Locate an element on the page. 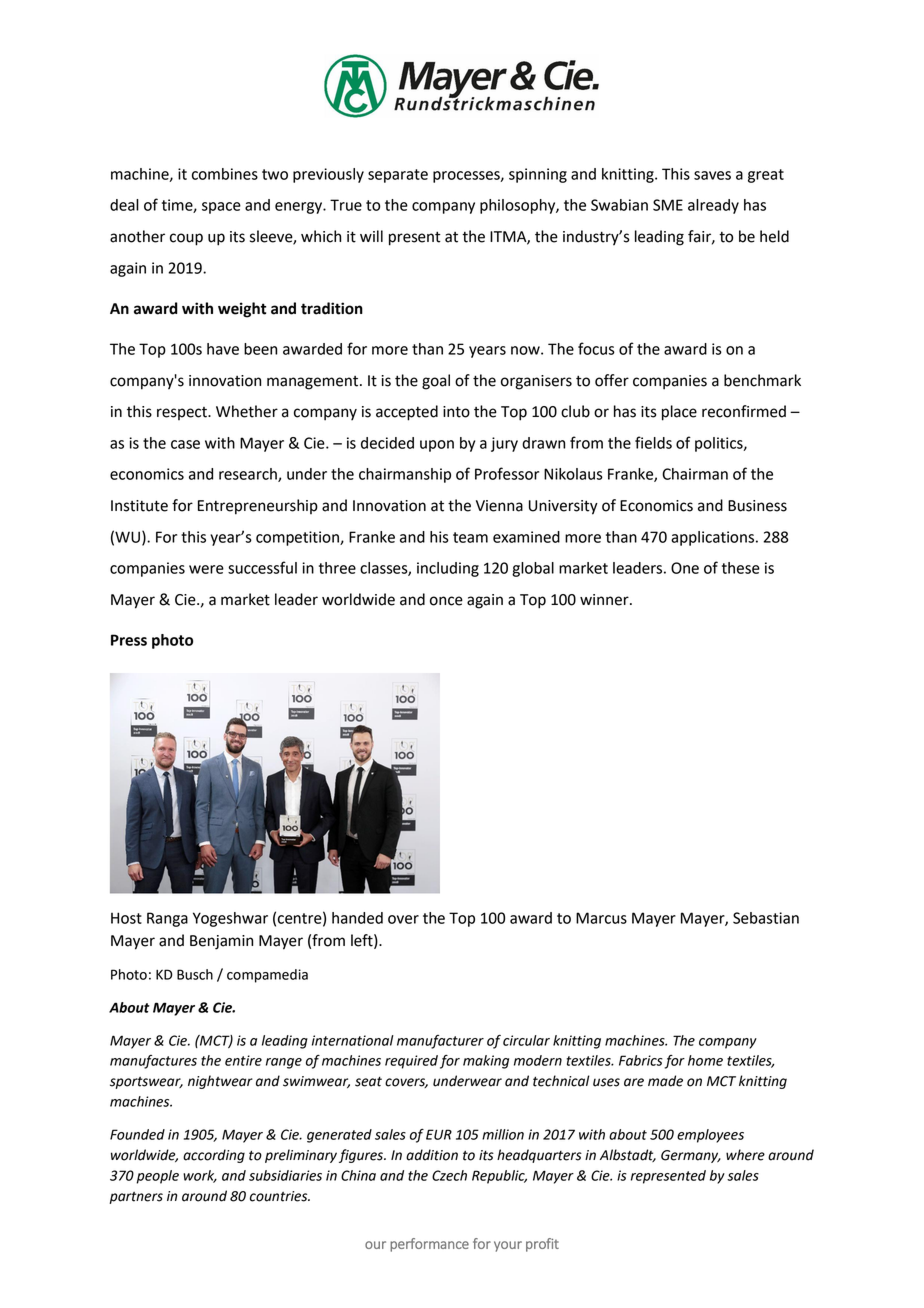 The width and height of the document is (924, 1308). already is located at coordinates (713, 206).
